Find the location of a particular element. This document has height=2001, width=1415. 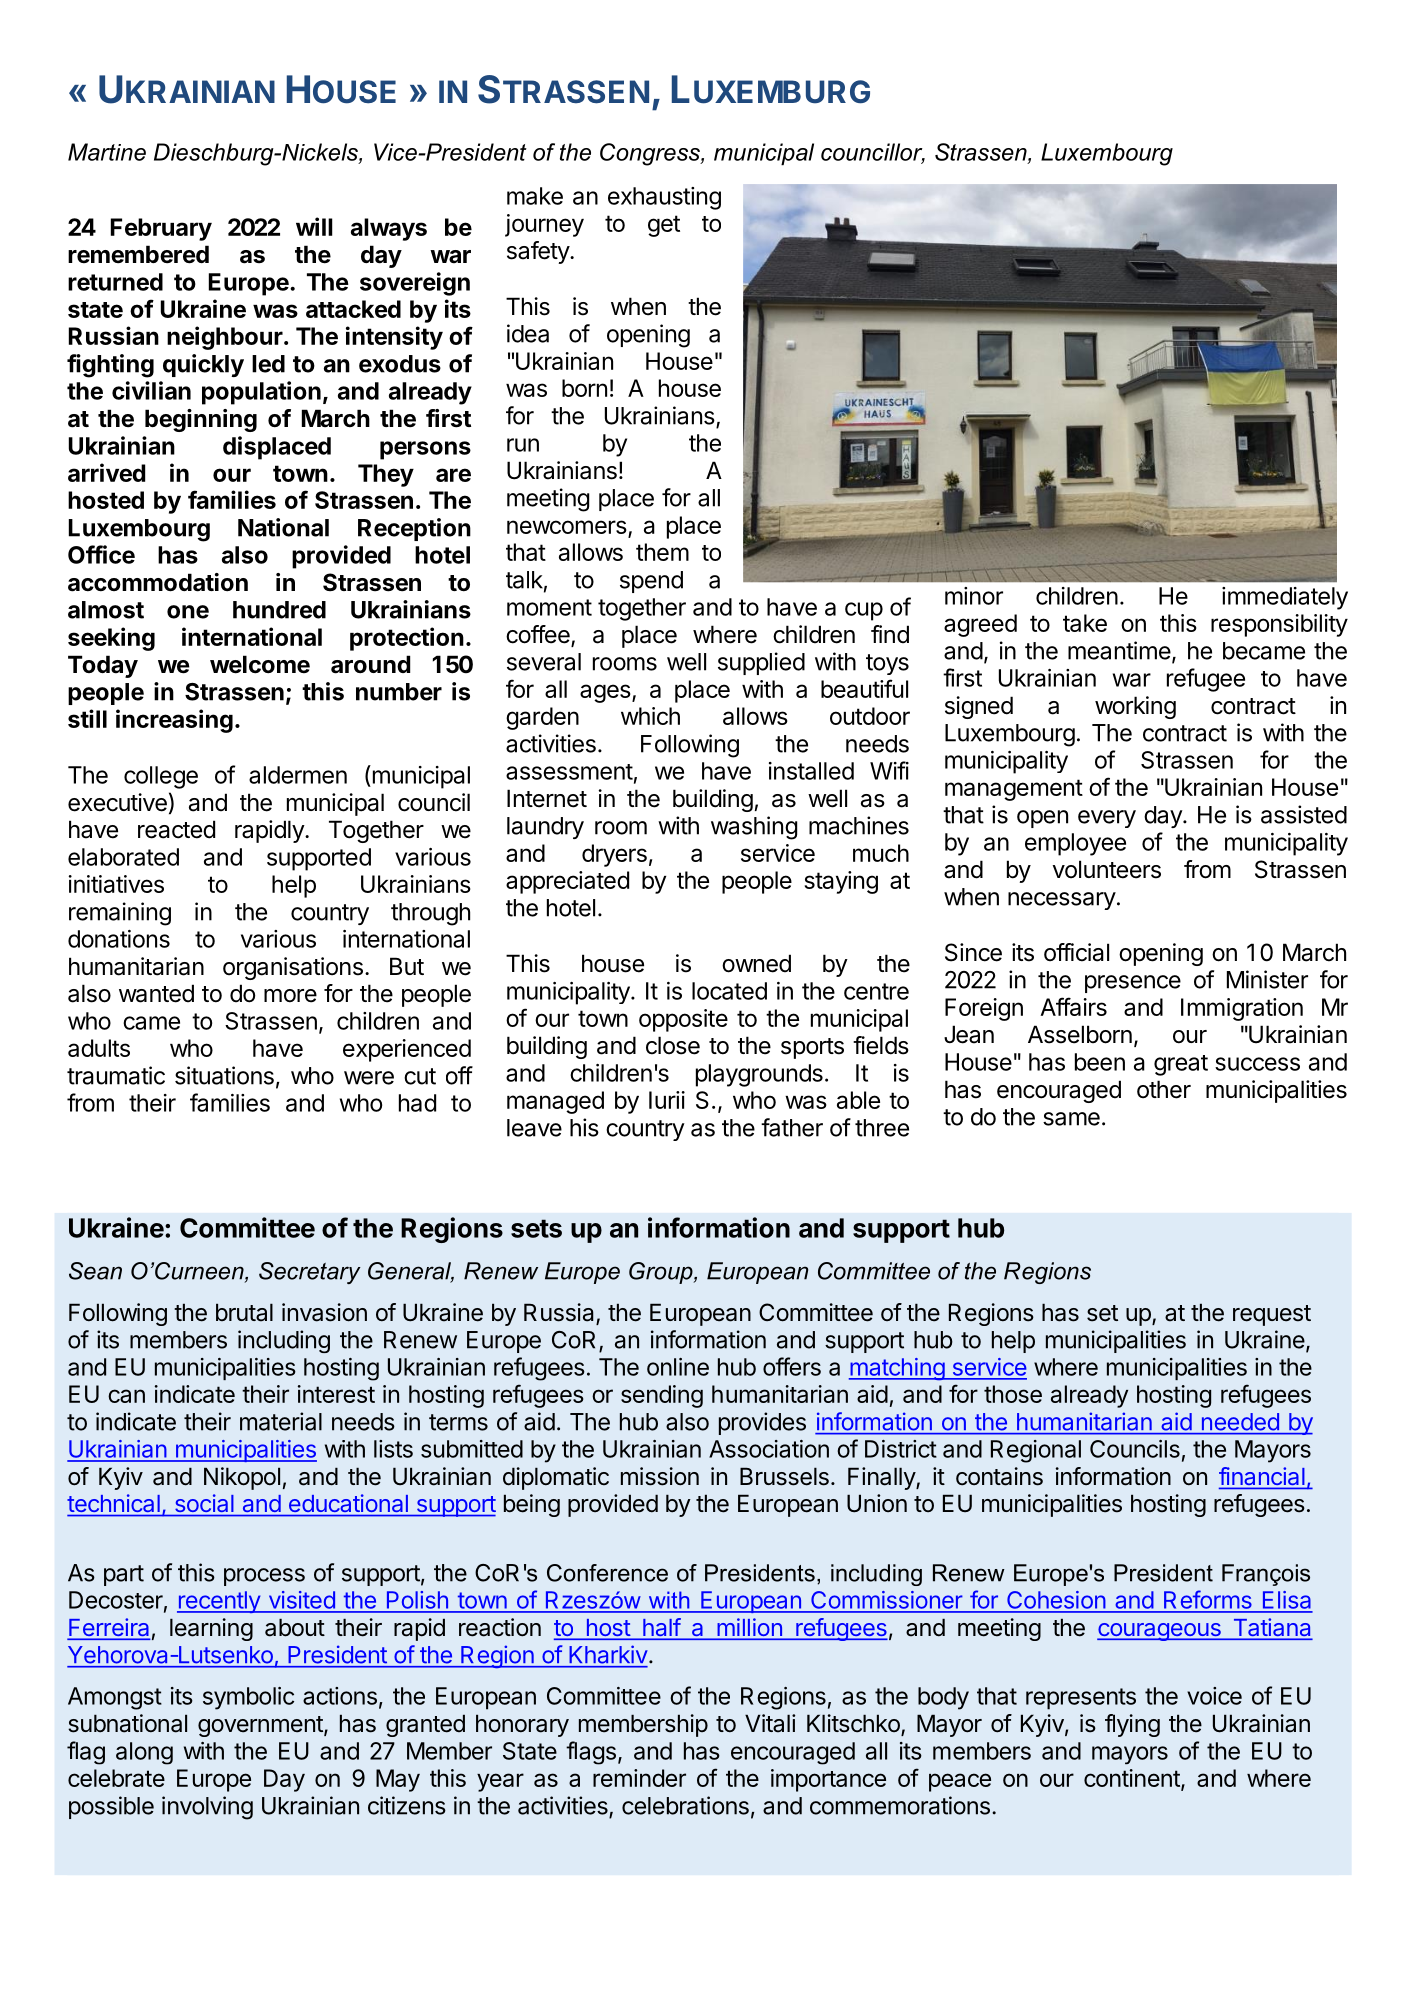

government is located at coordinates (261, 1726).
